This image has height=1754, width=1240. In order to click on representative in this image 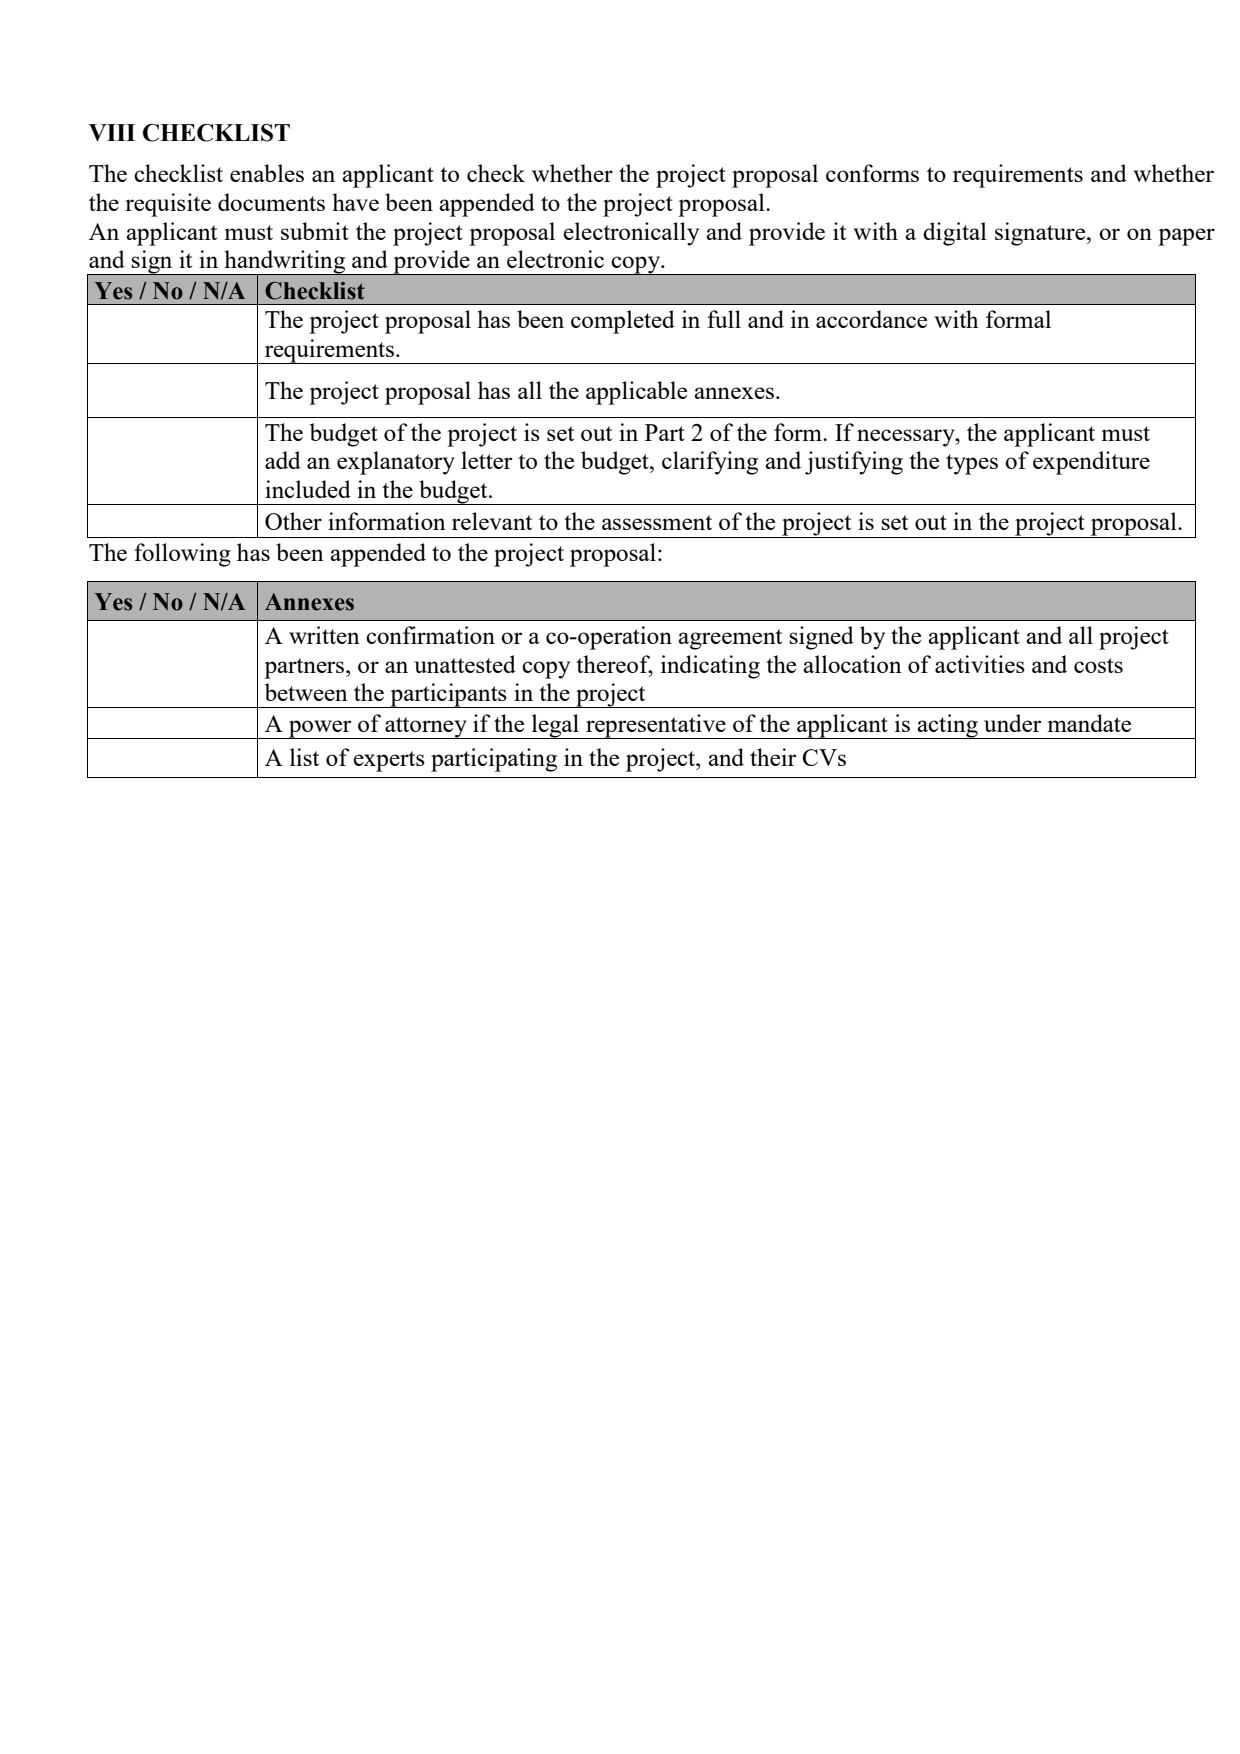, I will do `click(656, 726)`.
